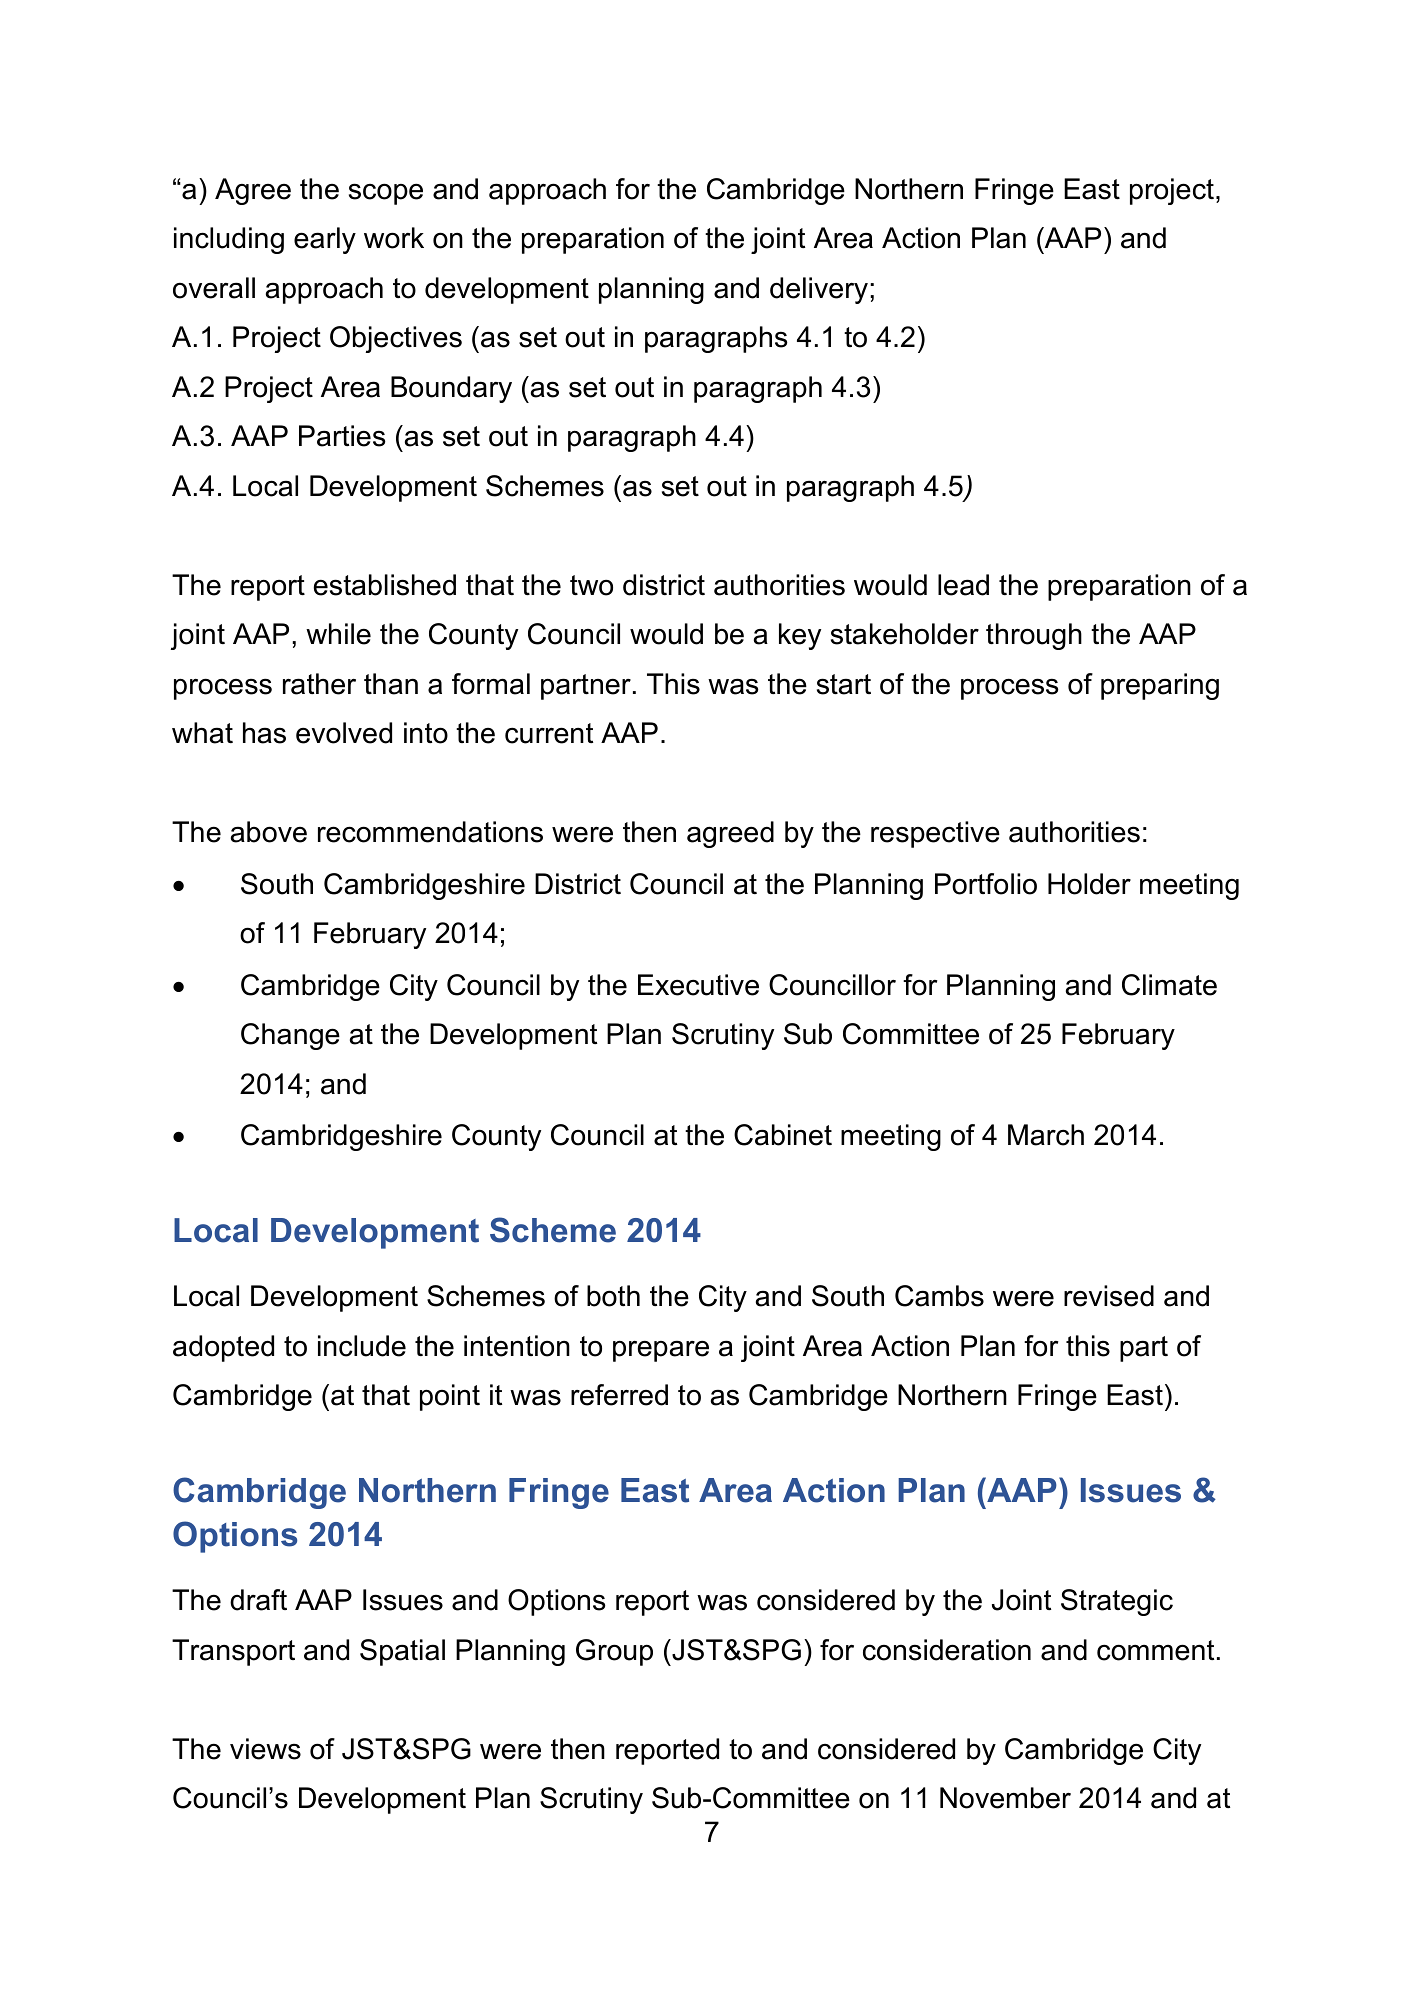 This screenshot has height=2014, width=1424. Describe the element at coordinates (613, 1296) in the screenshot. I see `both` at that location.
